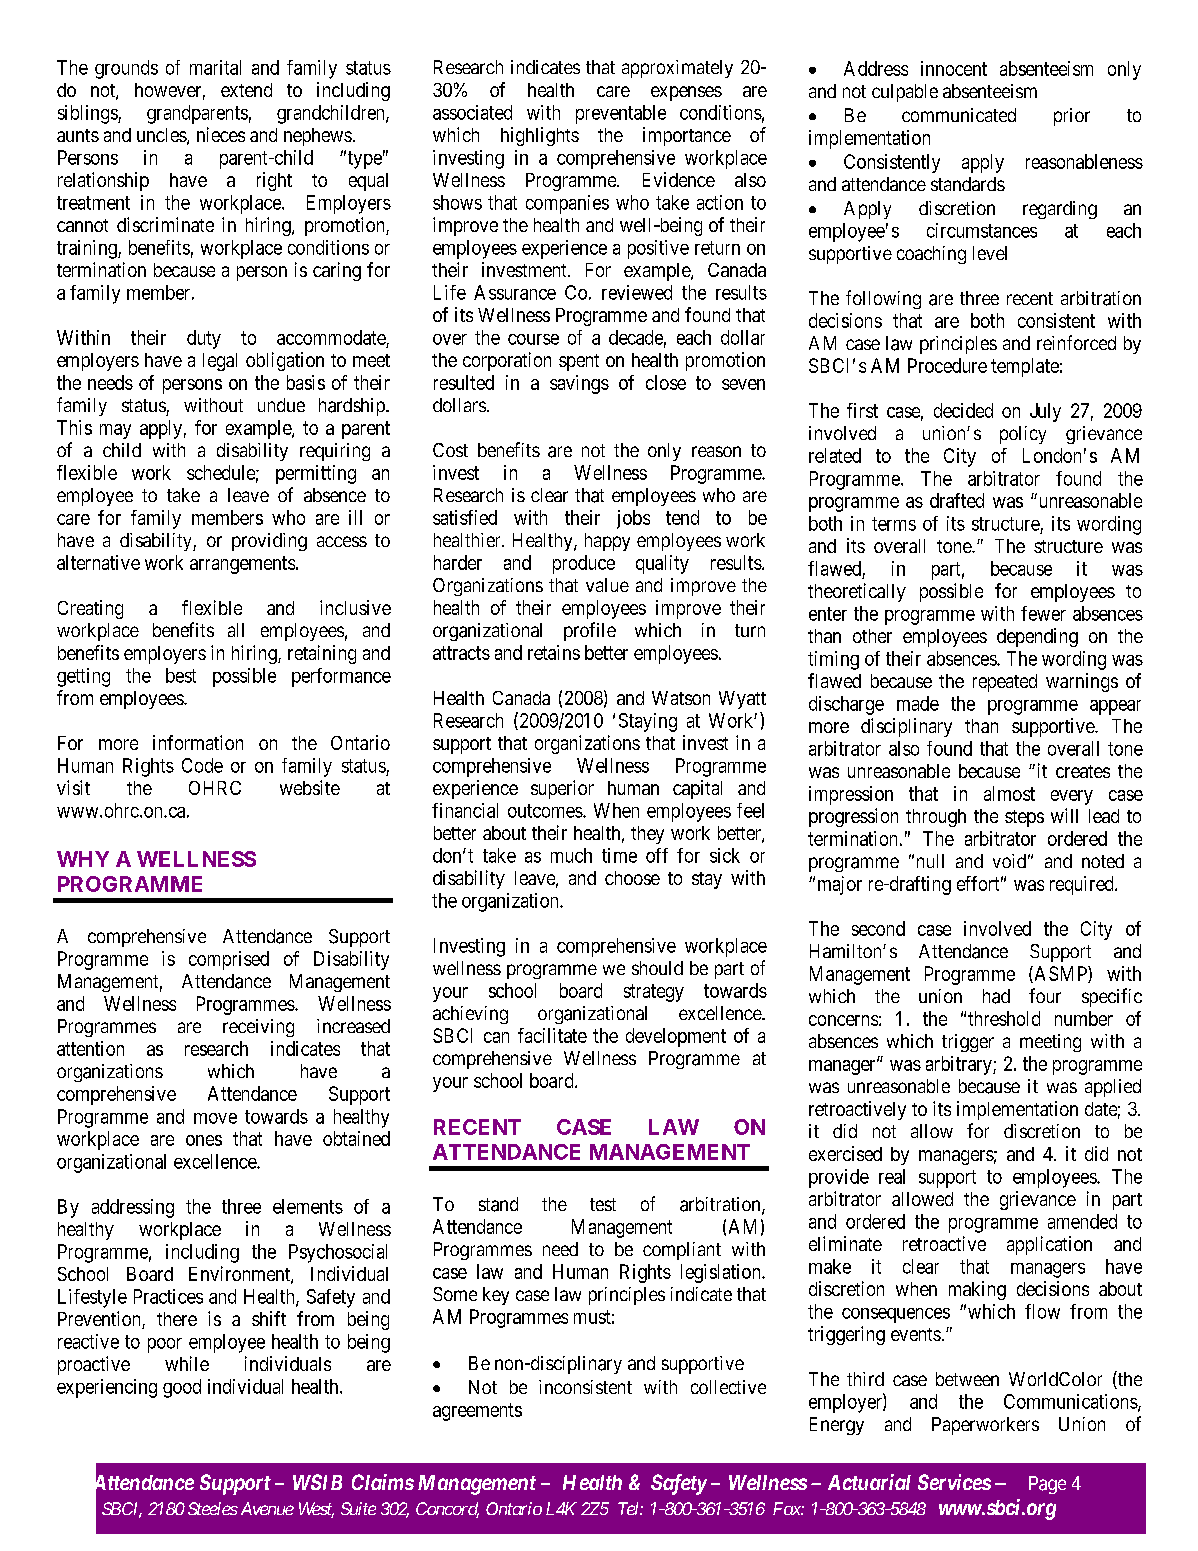  Describe the element at coordinates (213, 1508) in the screenshot. I see `Steeles` at that location.
